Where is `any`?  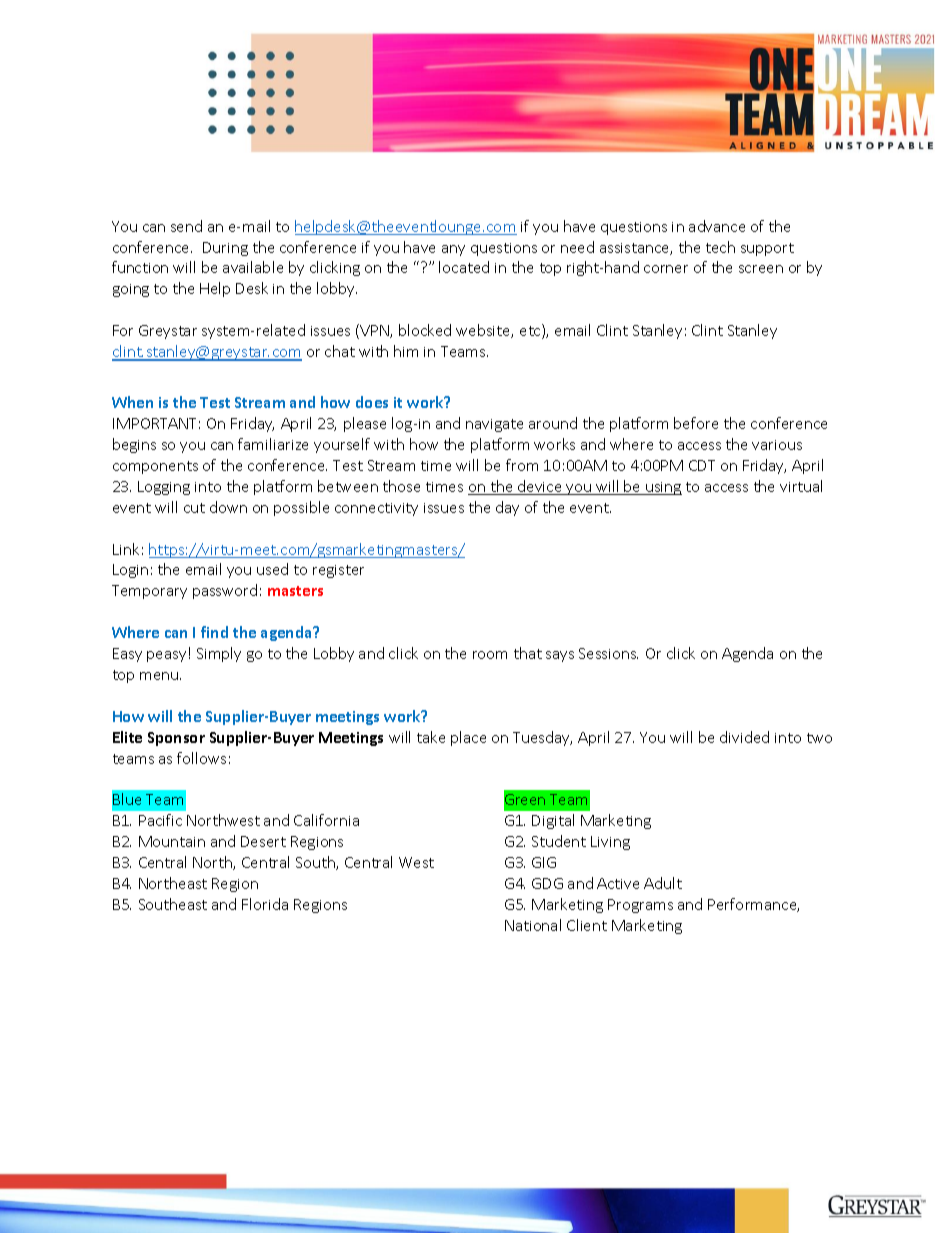
any is located at coordinates (453, 250).
